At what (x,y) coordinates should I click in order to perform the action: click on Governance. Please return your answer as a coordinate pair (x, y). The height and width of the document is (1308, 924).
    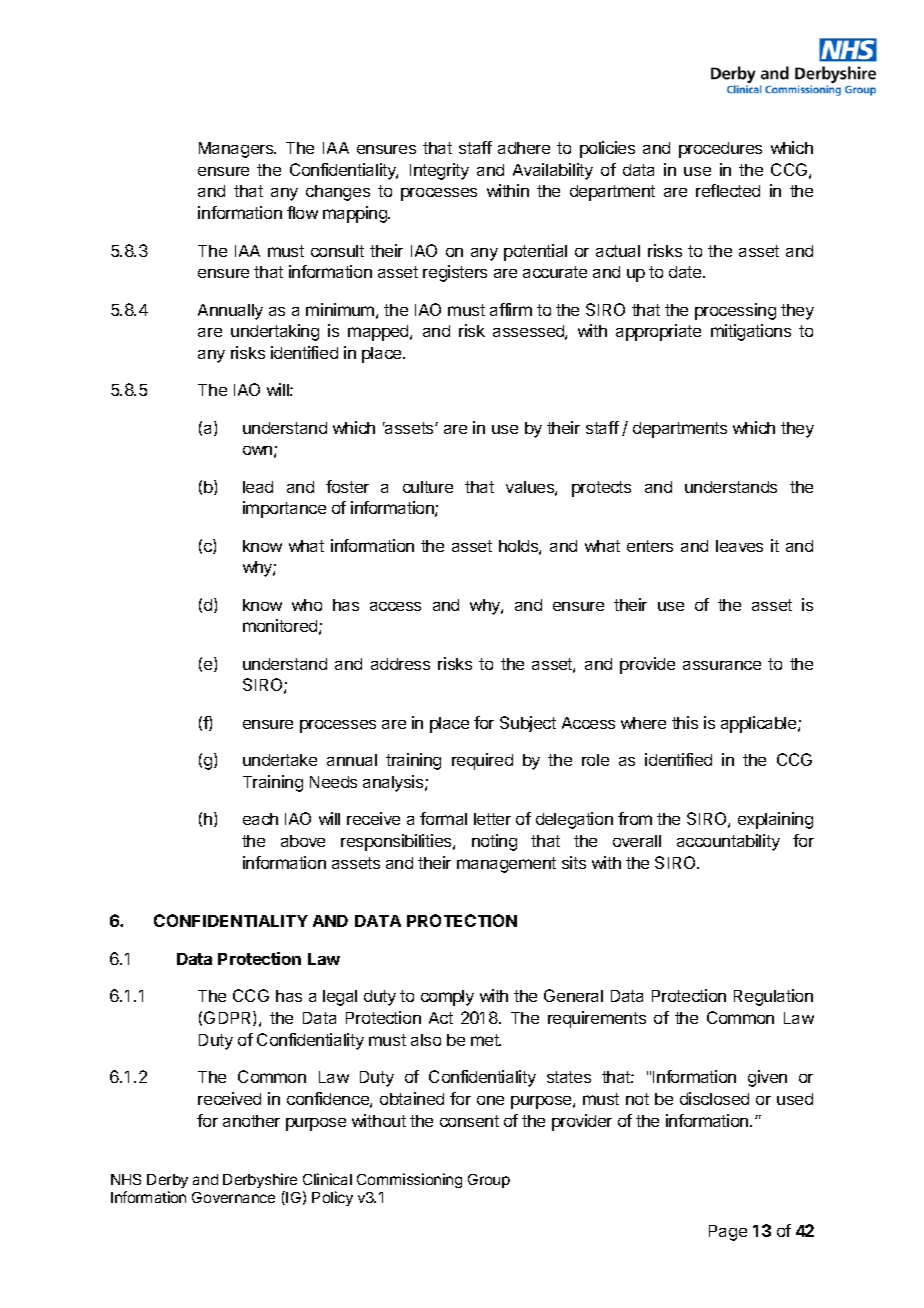
    Looking at the image, I should click on (233, 1197).
